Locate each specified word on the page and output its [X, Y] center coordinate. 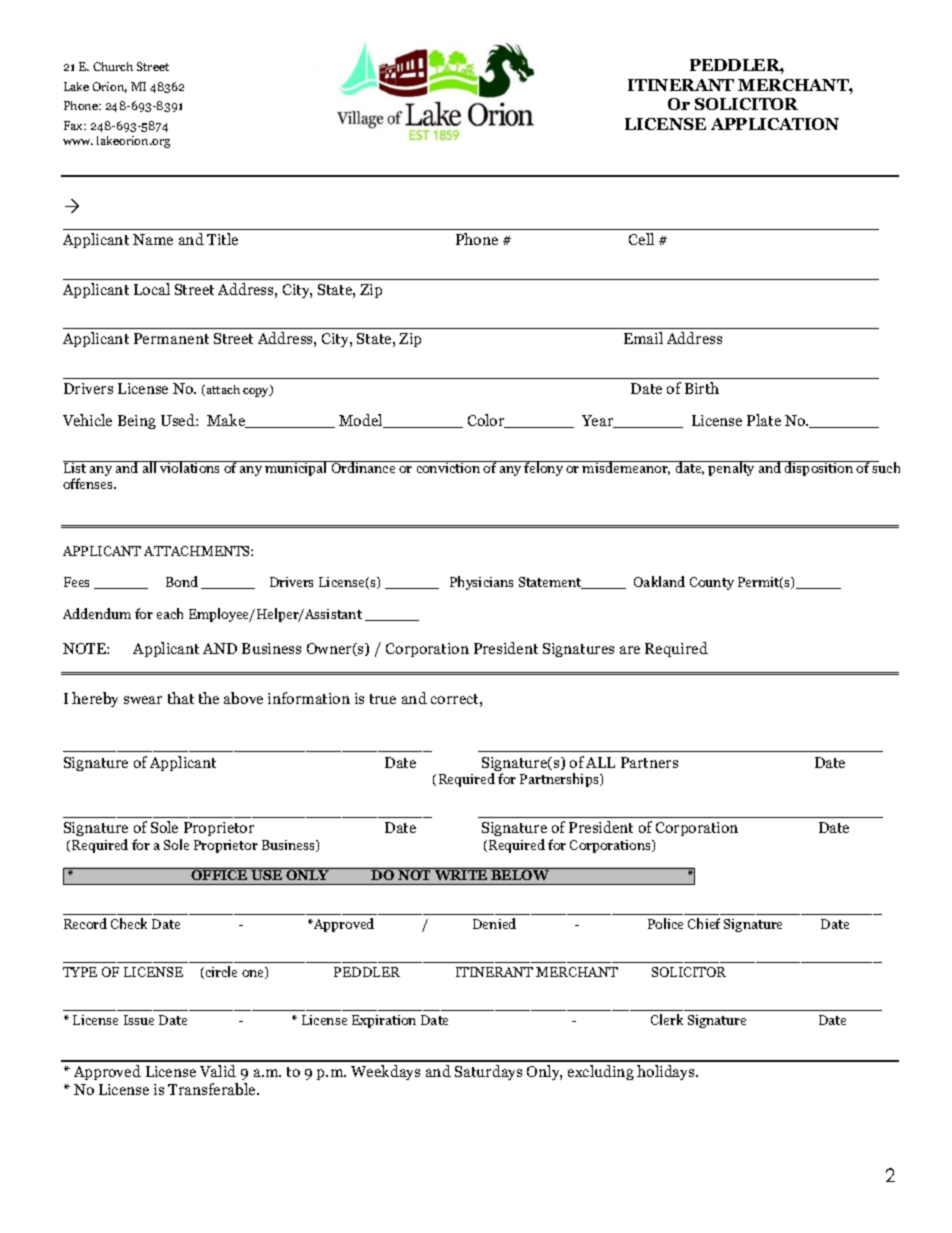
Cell [641, 239]
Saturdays [488, 1072]
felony [544, 468]
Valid [218, 1071]
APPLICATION [775, 124]
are [630, 650]
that [181, 698]
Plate [764, 420]
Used [179, 420]
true [383, 699]
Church [113, 66]
